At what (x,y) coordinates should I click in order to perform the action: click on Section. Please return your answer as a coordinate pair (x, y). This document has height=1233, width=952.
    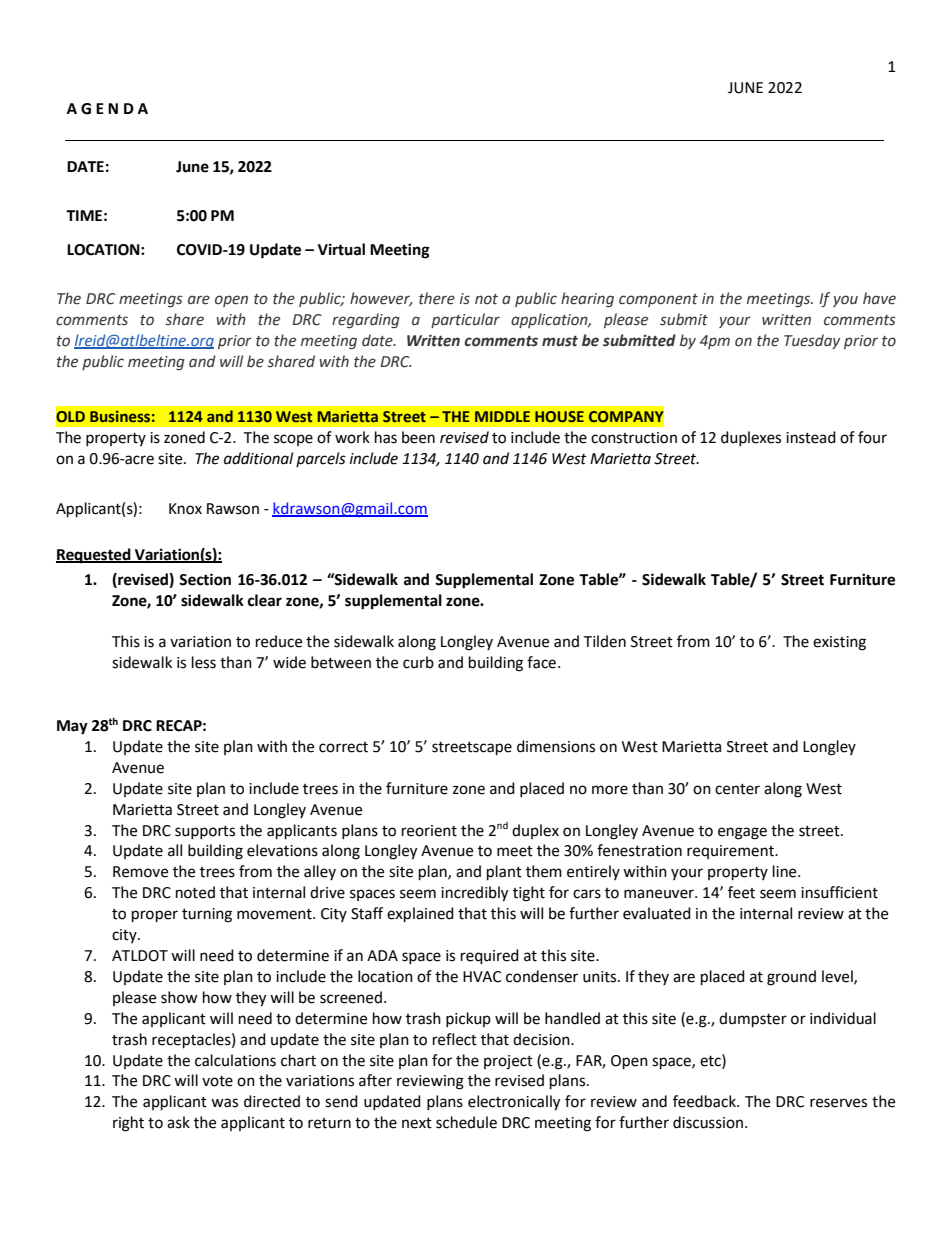
    Looking at the image, I should click on (205, 579).
